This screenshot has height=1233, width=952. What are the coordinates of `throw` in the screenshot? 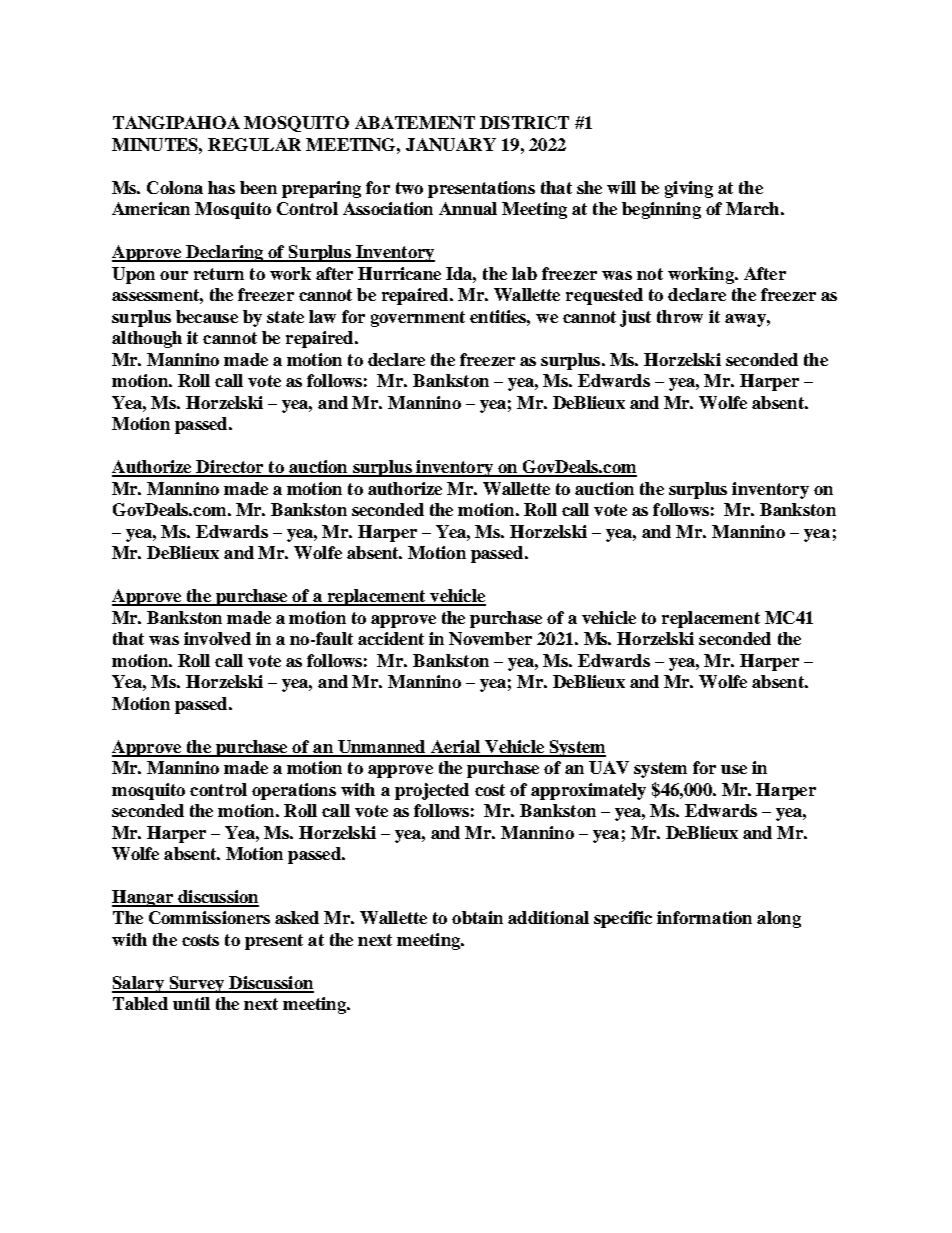 It's located at (680, 316).
